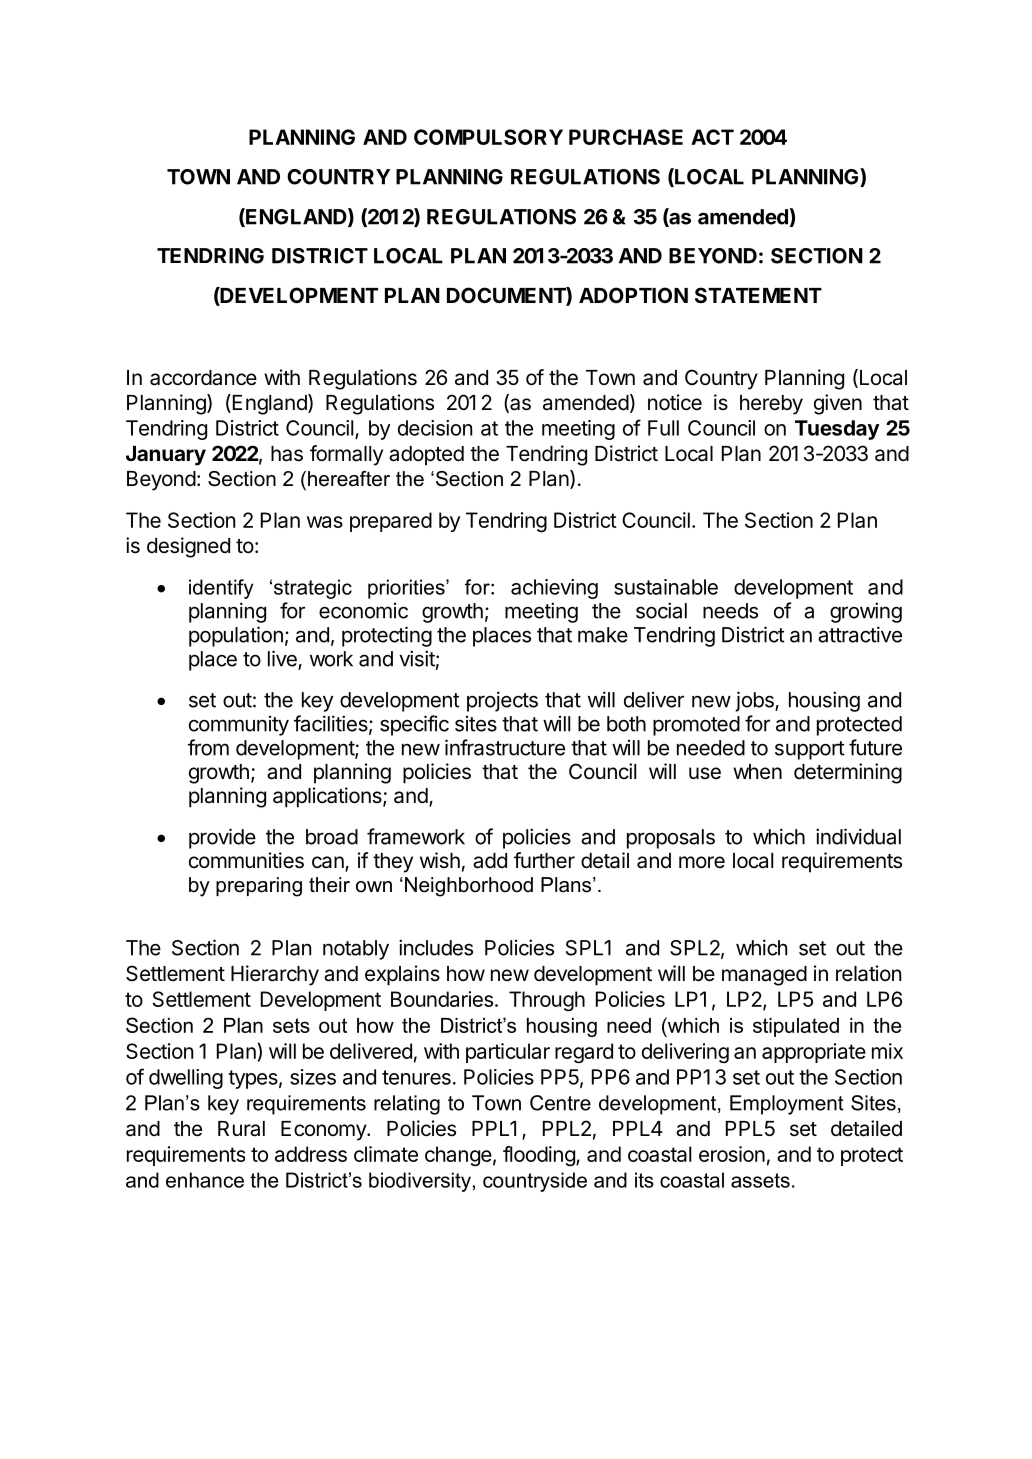  I want to click on Employment, so click(787, 1105).
